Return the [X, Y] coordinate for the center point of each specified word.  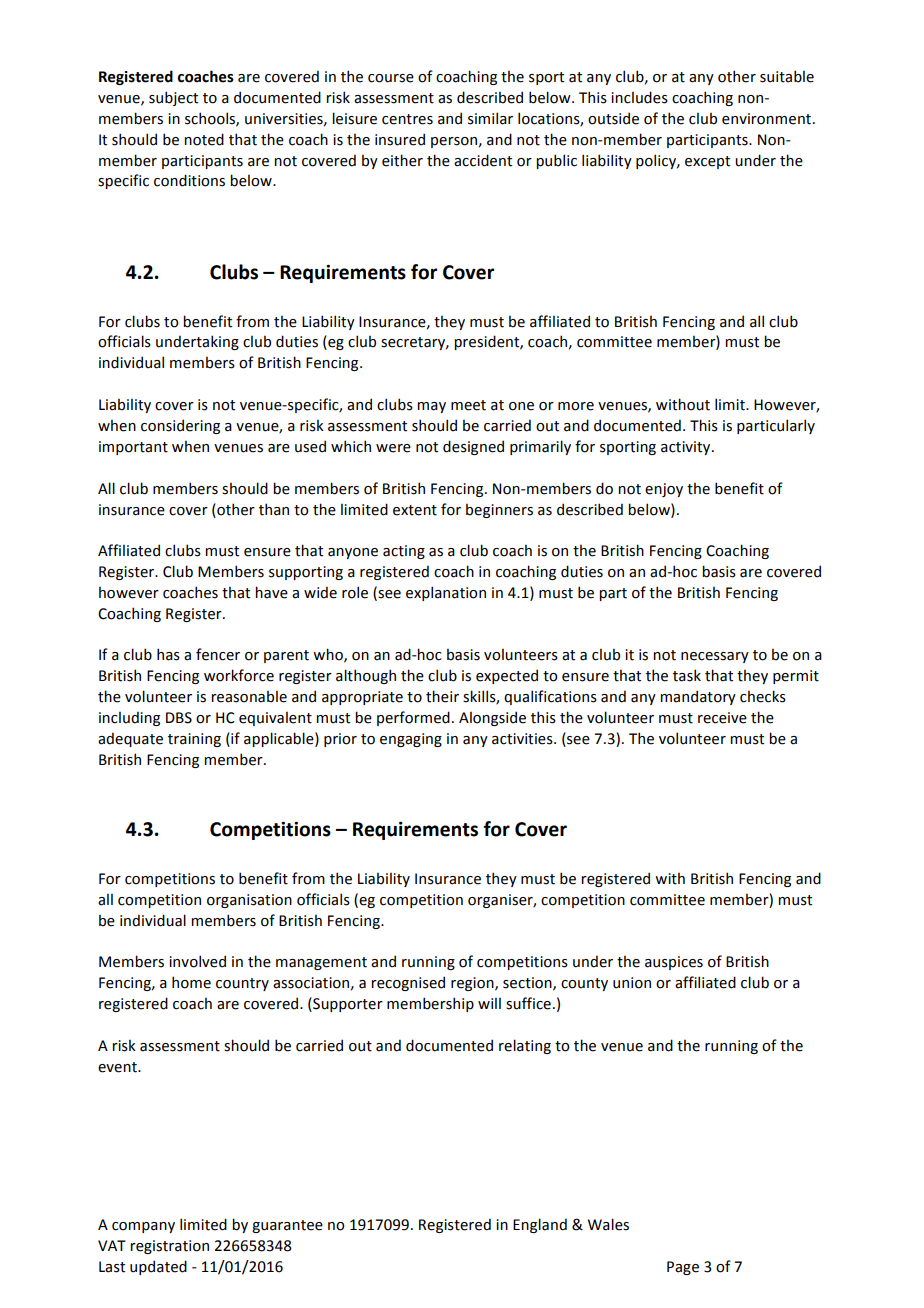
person [454, 142]
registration [169, 1247]
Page [683, 1268]
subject [173, 98]
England [540, 1225]
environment [768, 119]
